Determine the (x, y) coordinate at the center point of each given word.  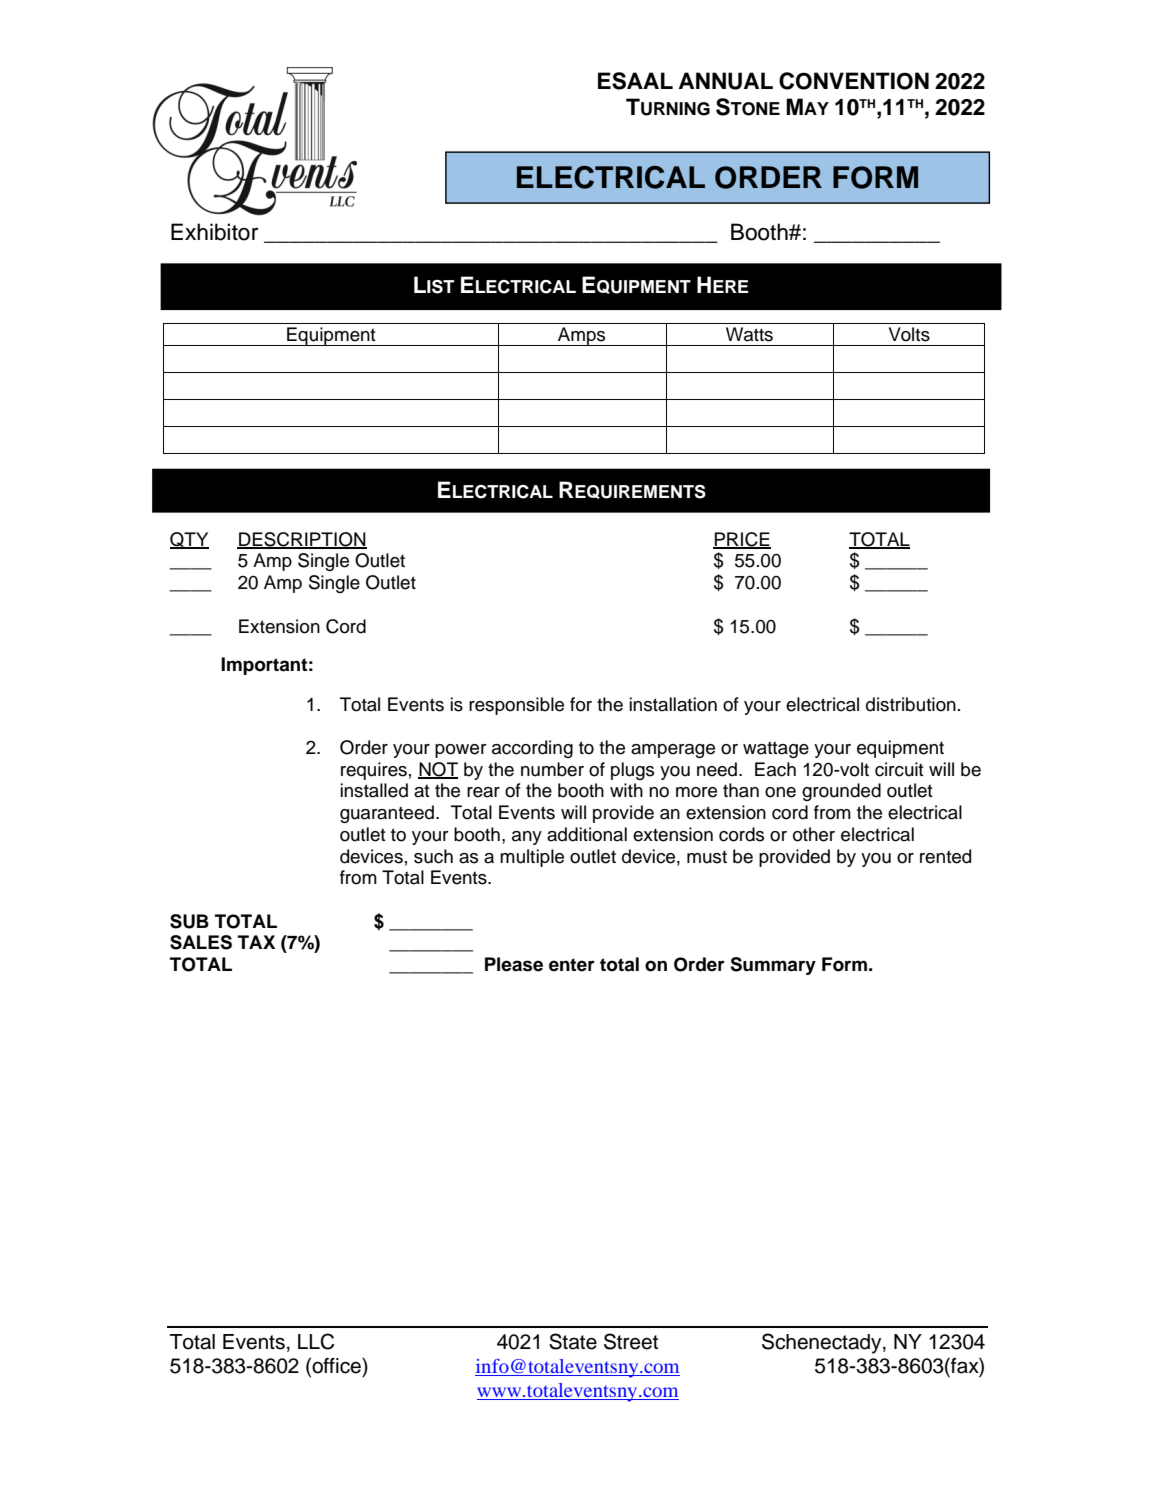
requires (374, 771)
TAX (256, 942)
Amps (582, 336)
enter (572, 965)
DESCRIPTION (302, 540)
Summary (773, 966)
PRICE (742, 540)
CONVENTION (854, 81)
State (573, 1341)
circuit (899, 769)
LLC (316, 1341)
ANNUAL (726, 81)
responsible (516, 706)
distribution (911, 704)
